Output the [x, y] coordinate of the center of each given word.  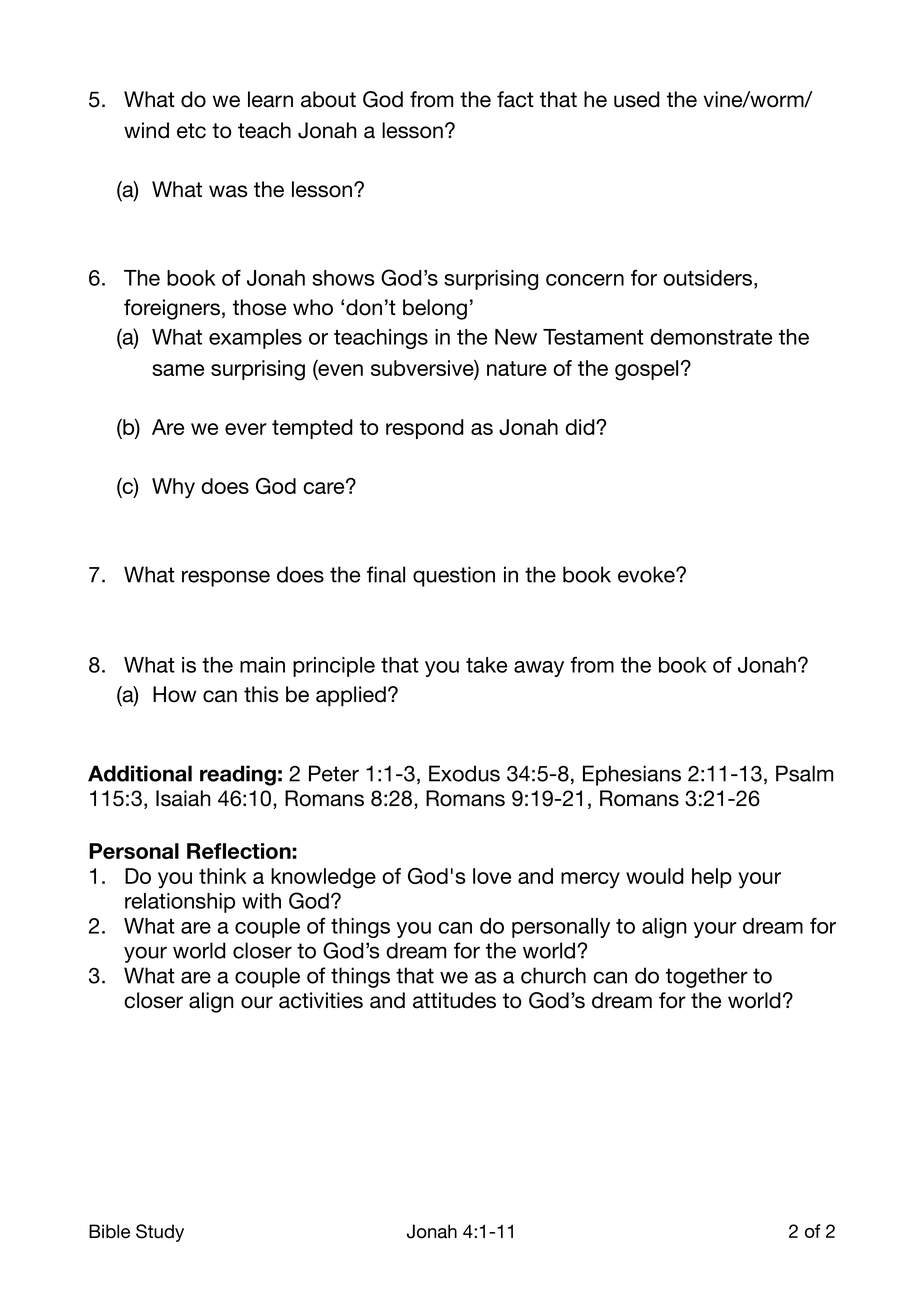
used [637, 99]
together [707, 977]
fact [515, 99]
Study [160, 1233]
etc [191, 131]
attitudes [454, 1000]
